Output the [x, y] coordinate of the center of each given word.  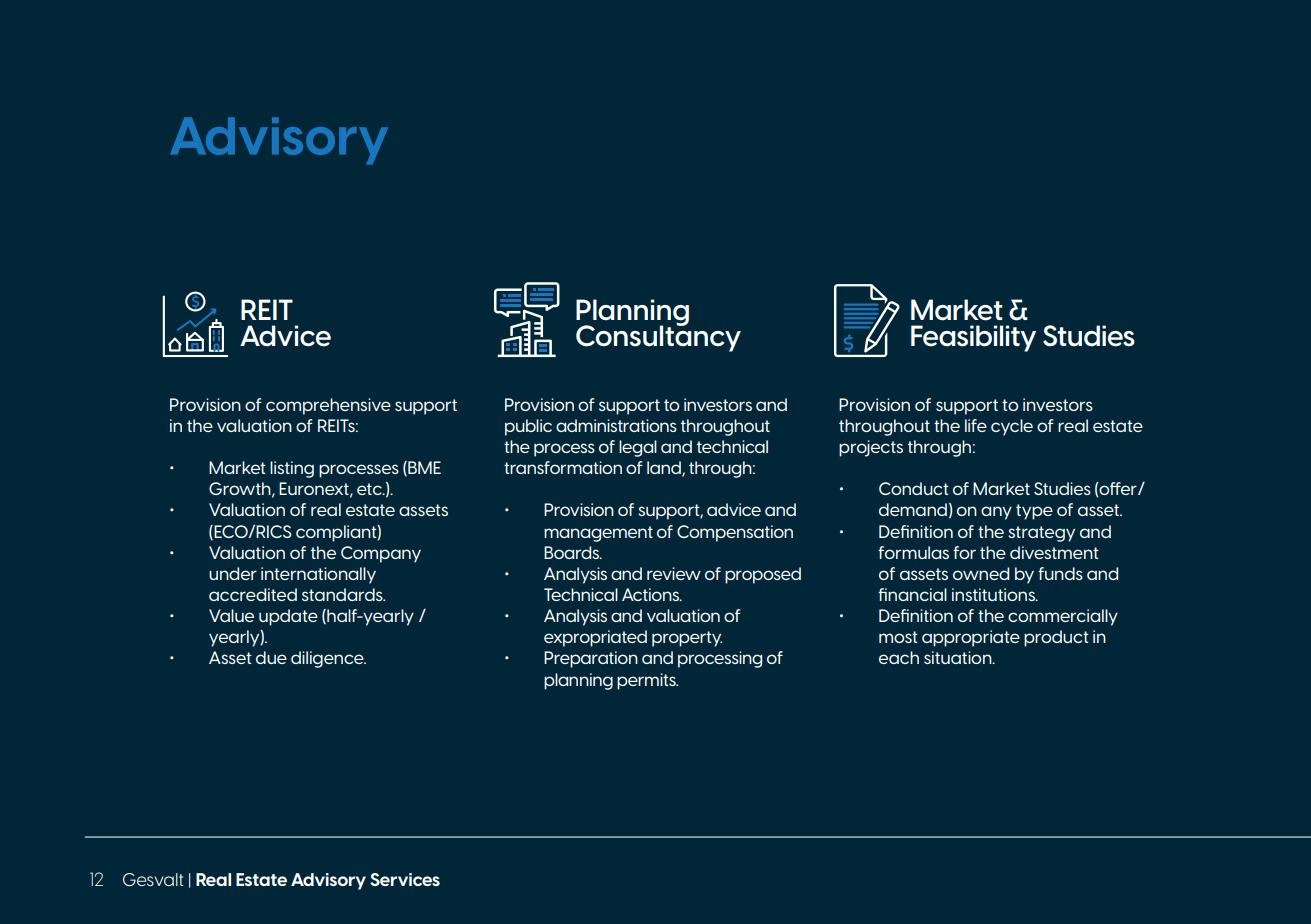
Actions [651, 594]
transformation [563, 467]
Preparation [591, 659]
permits [647, 681]
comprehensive [328, 406]
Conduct [914, 488]
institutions [994, 594]
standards [343, 594]
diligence [328, 659]
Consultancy [658, 337]
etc [370, 489]
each [899, 657]
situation [959, 657]
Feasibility [973, 338]
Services [405, 879]
